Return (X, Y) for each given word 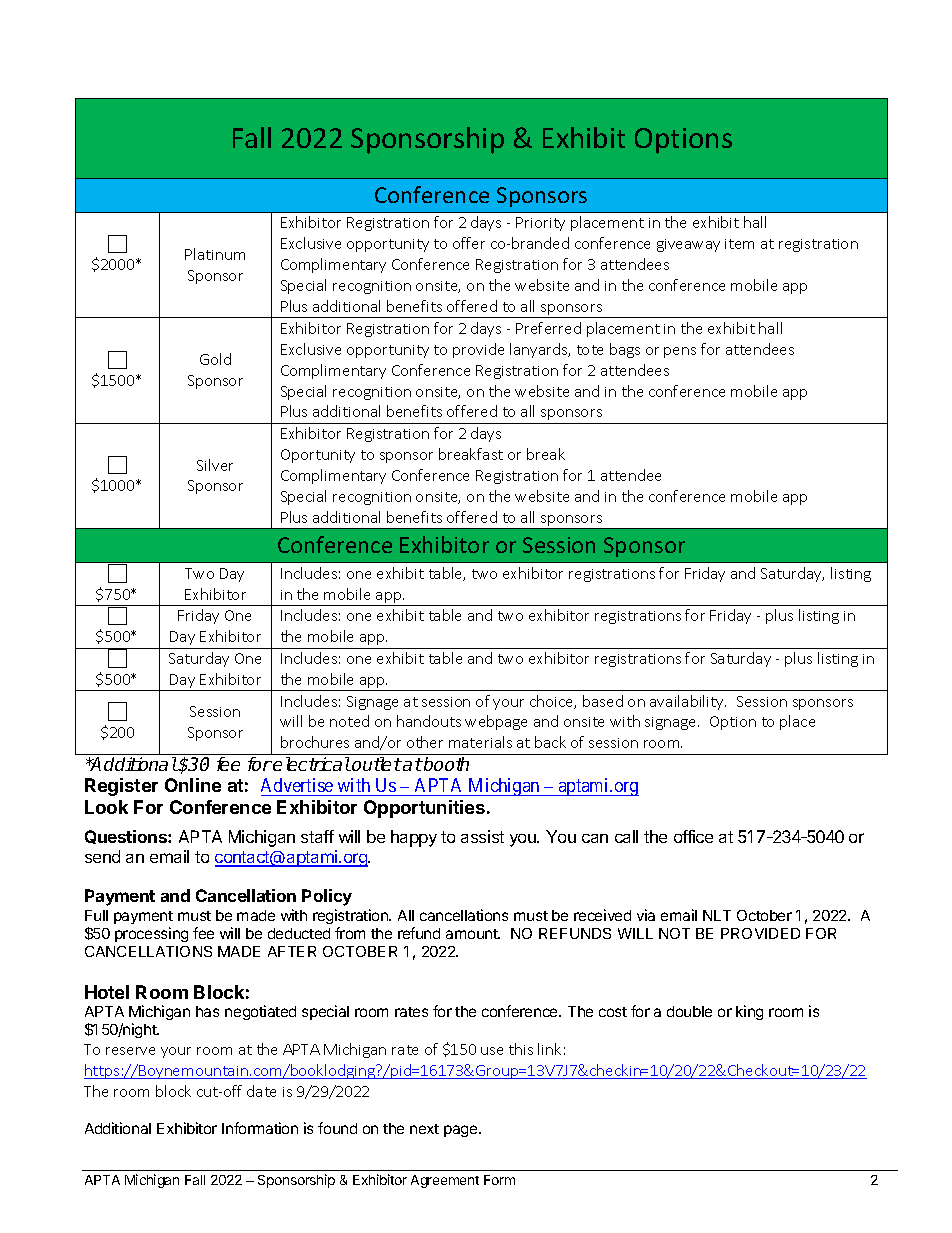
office (693, 836)
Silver (215, 465)
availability (688, 702)
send (102, 856)
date (261, 1091)
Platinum (215, 254)
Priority (540, 224)
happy (414, 838)
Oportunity (318, 456)
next (424, 1129)
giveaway (688, 245)
